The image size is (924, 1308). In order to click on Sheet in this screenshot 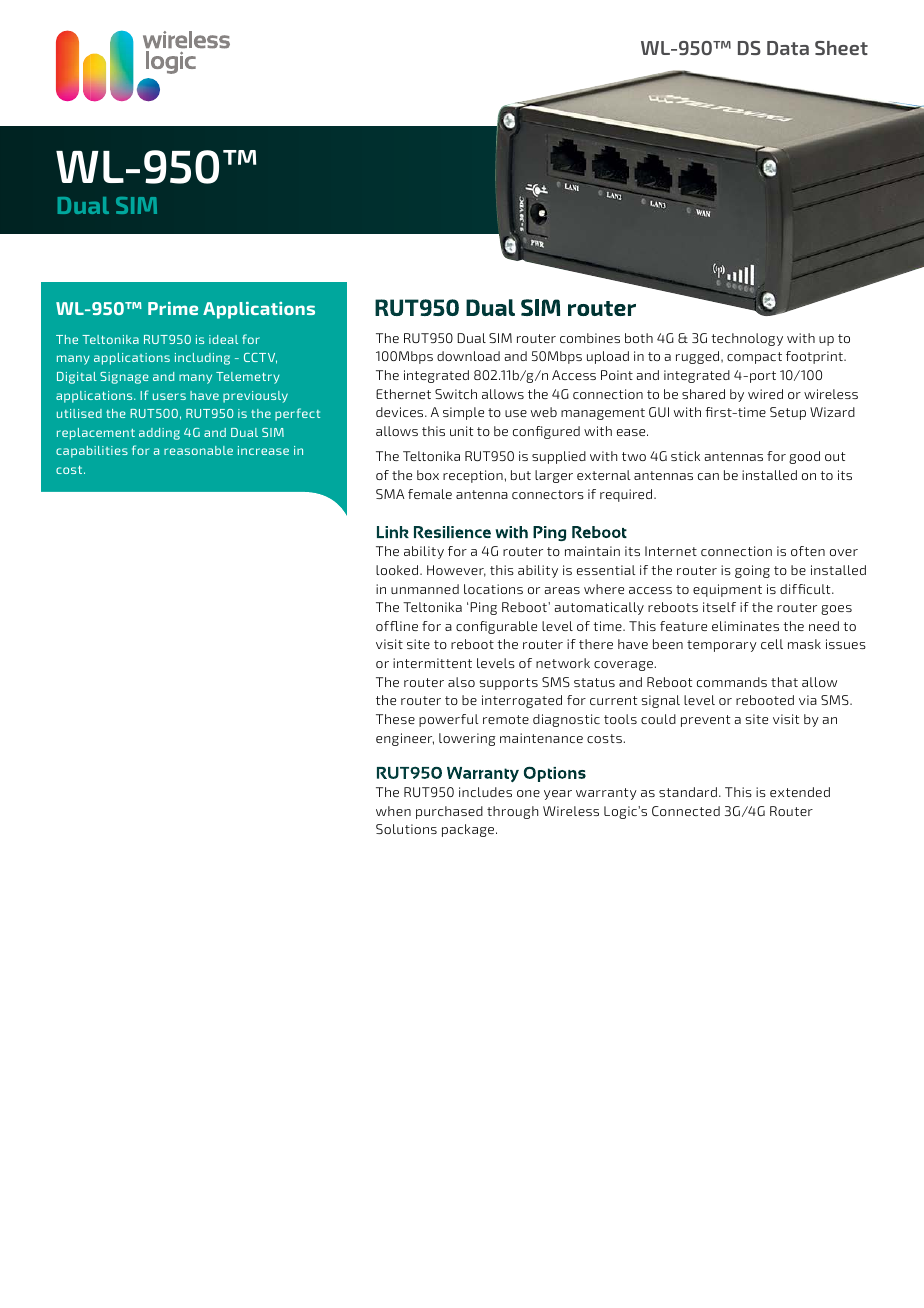, I will do `click(841, 48)`.
